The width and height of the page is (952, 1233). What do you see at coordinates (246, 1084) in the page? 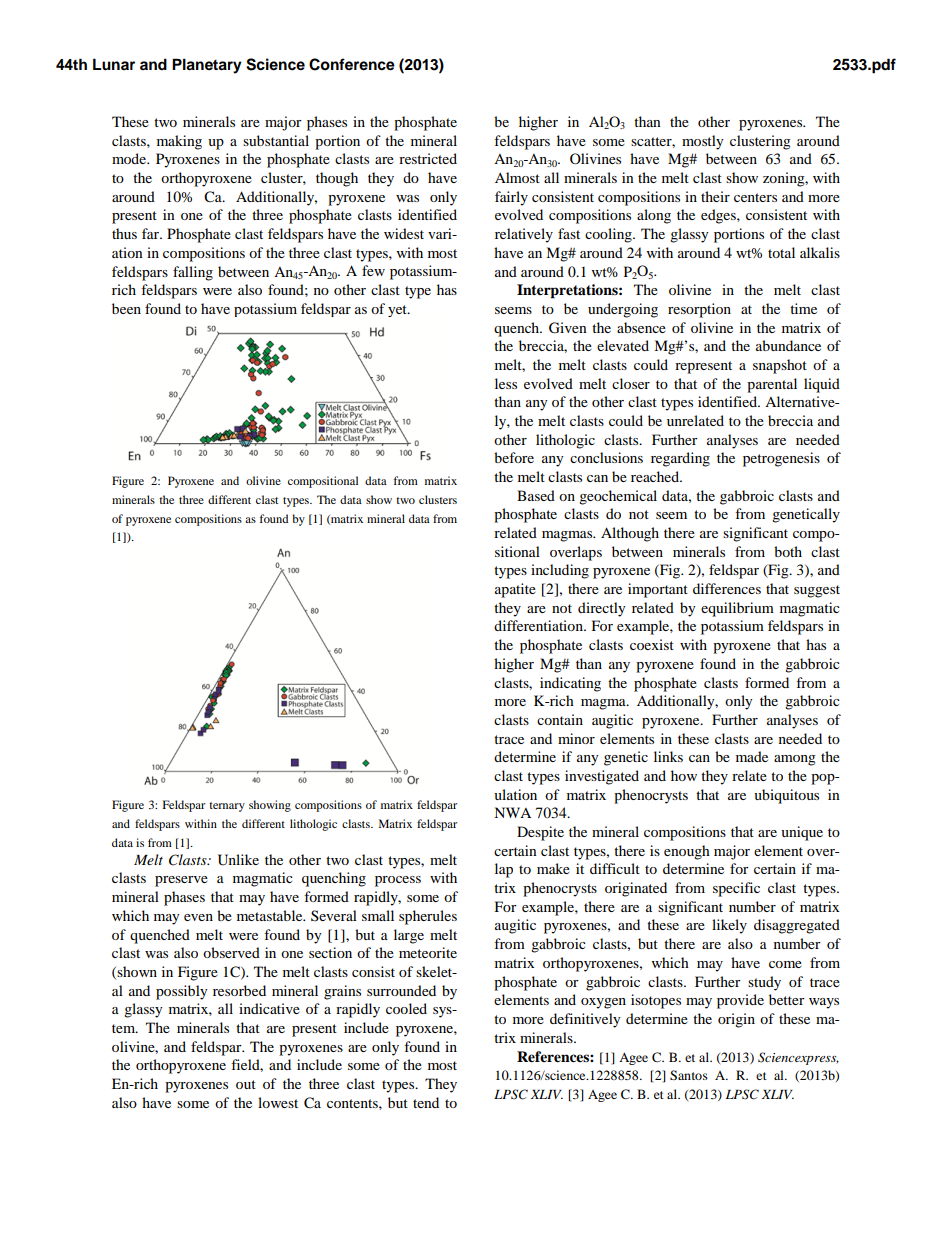
I see `out` at bounding box center [246, 1084].
